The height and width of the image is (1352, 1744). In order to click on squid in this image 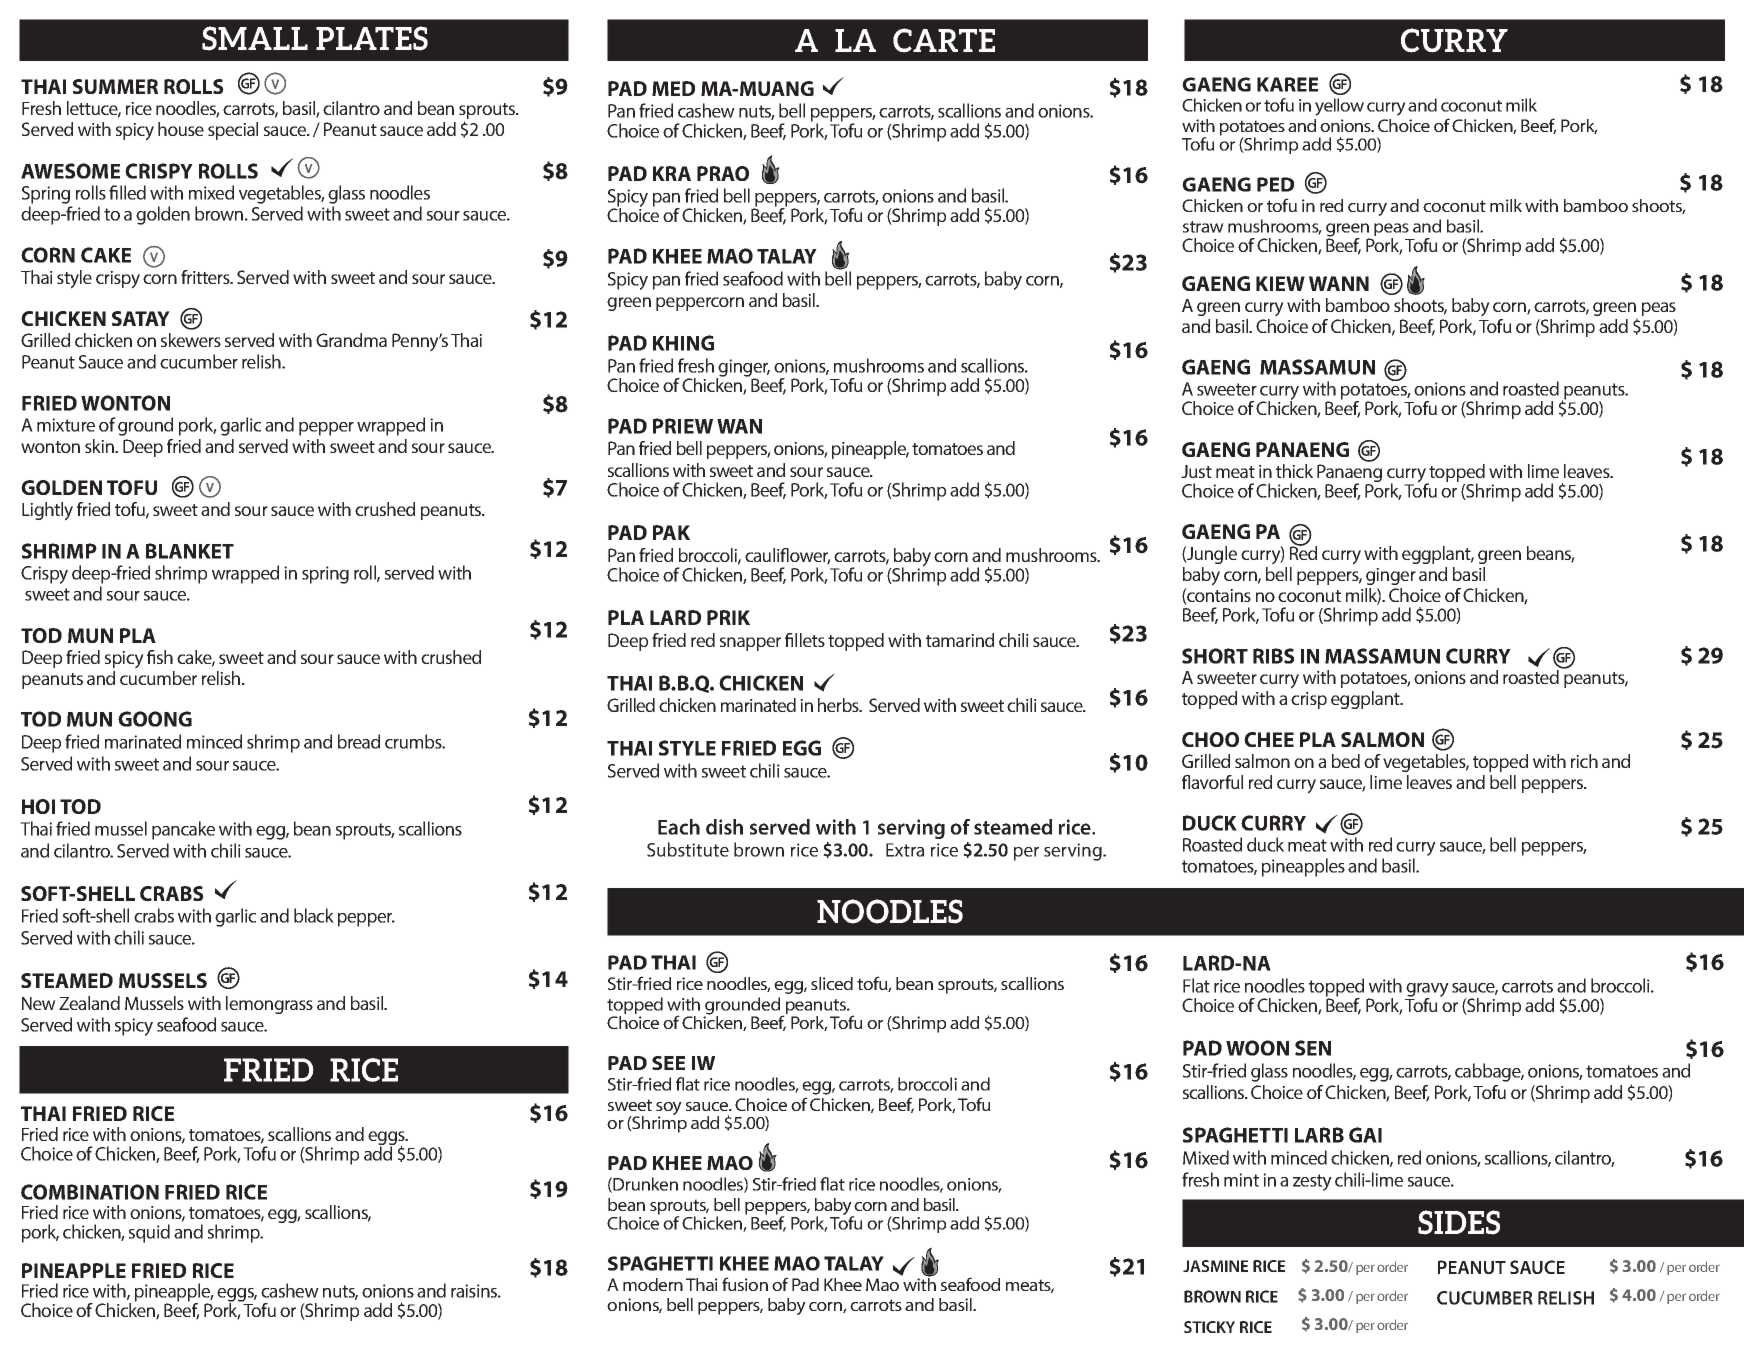, I will do `click(149, 1233)`.
